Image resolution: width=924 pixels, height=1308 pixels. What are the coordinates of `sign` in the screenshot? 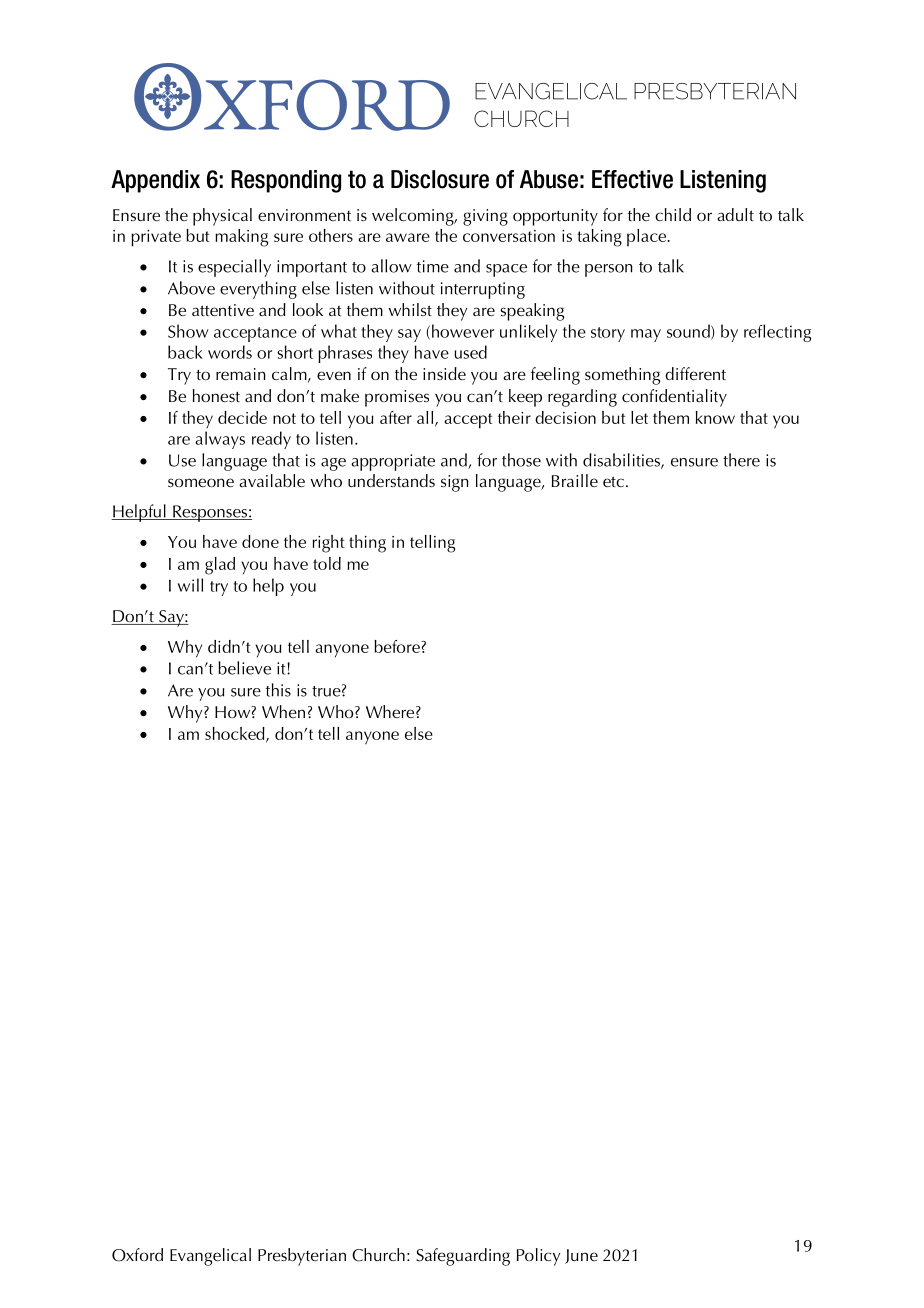 It's located at (455, 483).
